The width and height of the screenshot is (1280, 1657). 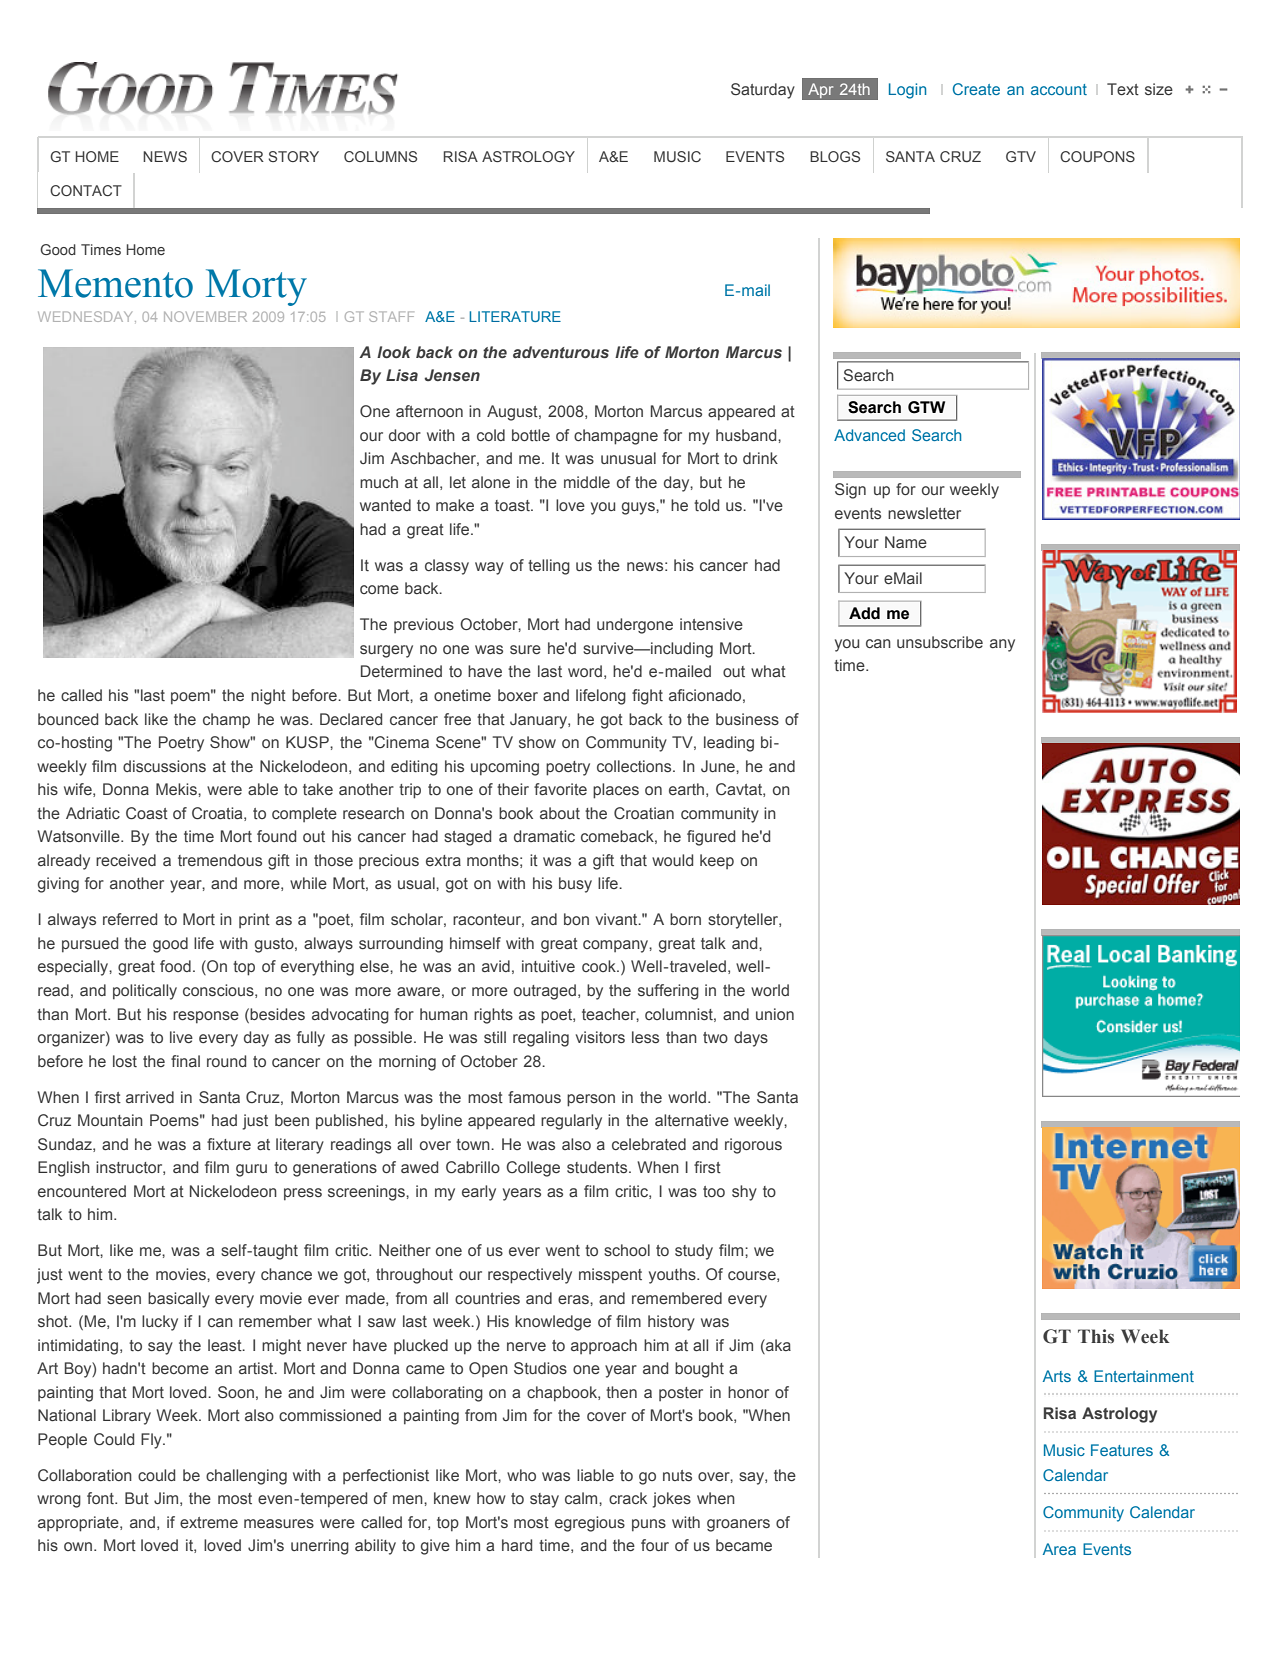 What do you see at coordinates (86, 190) in the screenshot?
I see `CONTACT` at bounding box center [86, 190].
